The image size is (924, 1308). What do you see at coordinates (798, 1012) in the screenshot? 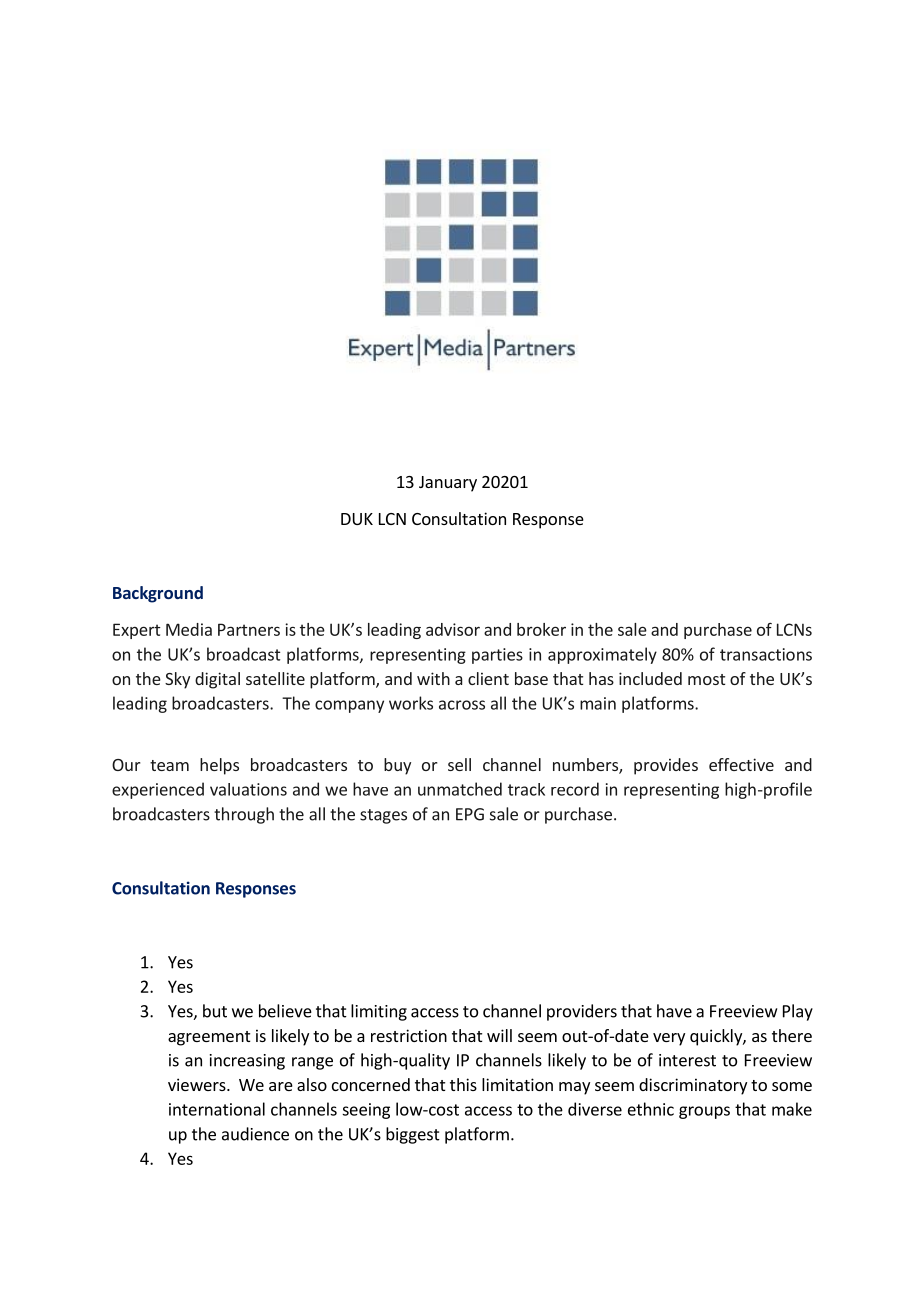
I see `Play` at bounding box center [798, 1012].
